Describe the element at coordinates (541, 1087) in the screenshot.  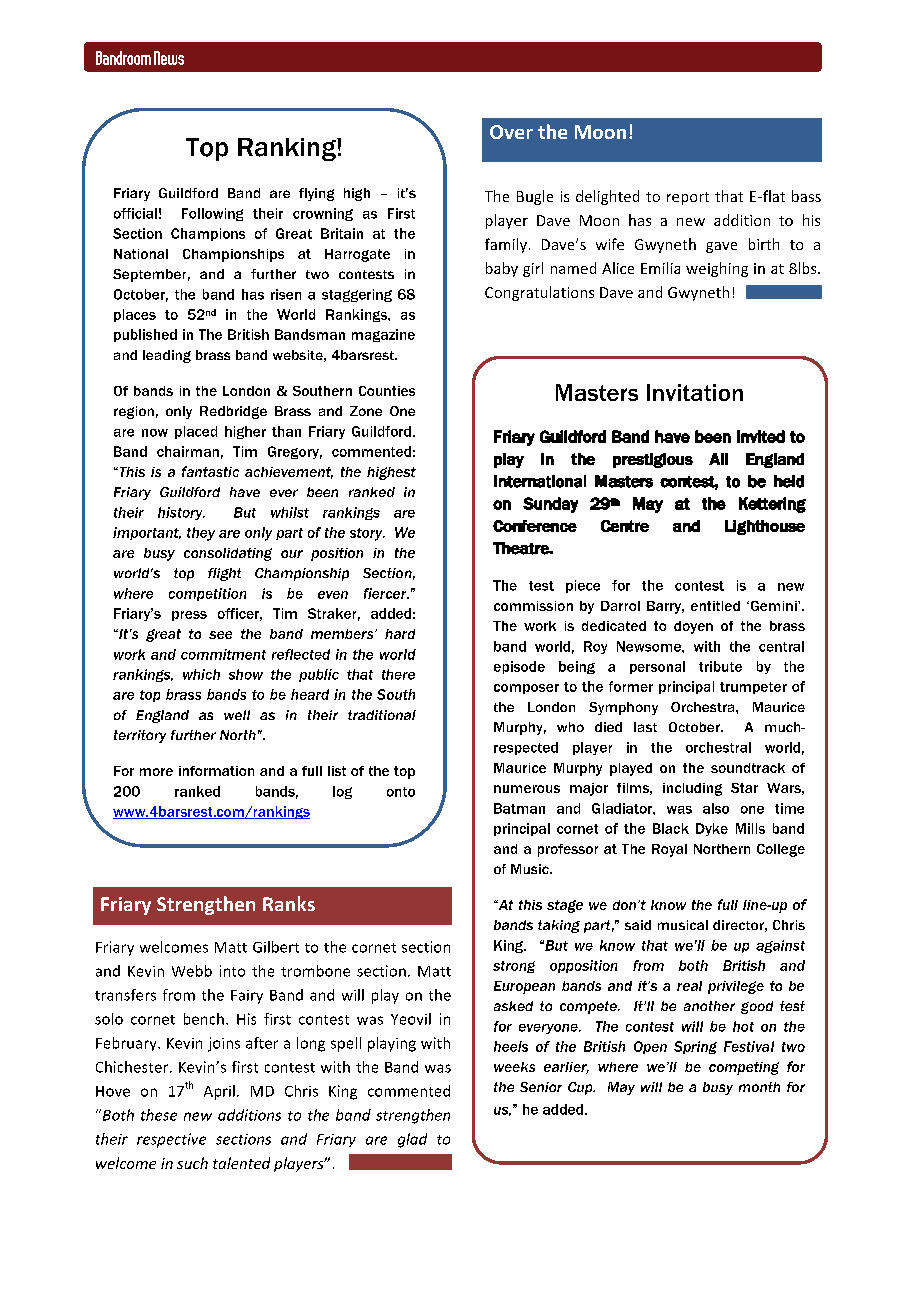
I see `Senior` at that location.
